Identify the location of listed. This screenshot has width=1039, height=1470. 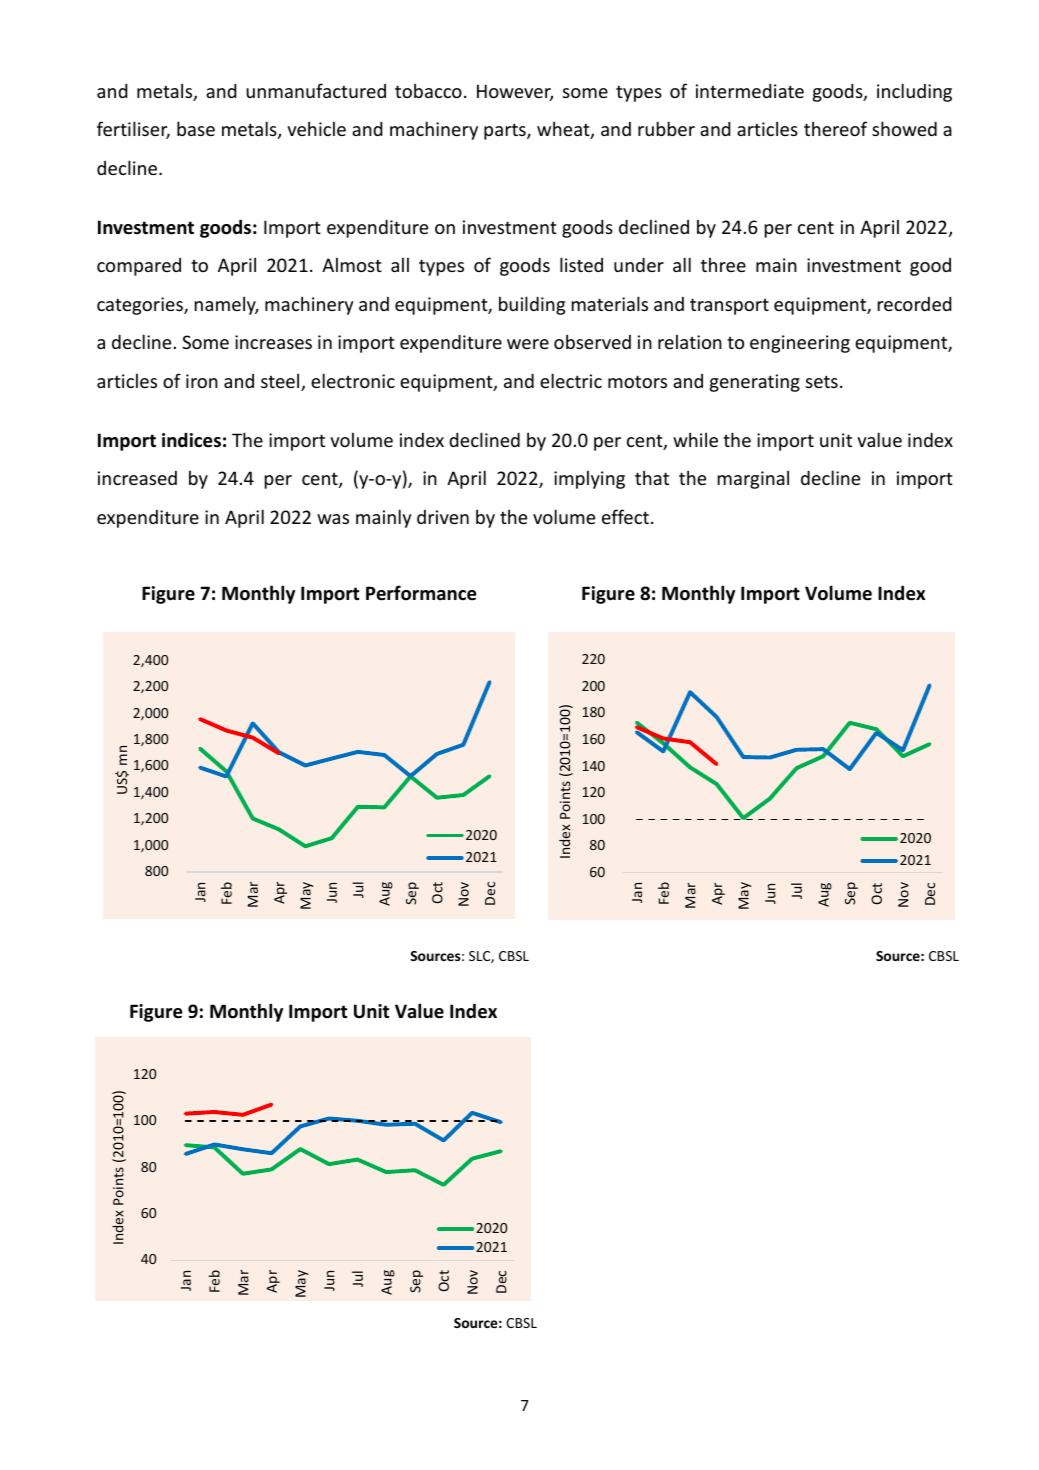
(581, 264).
